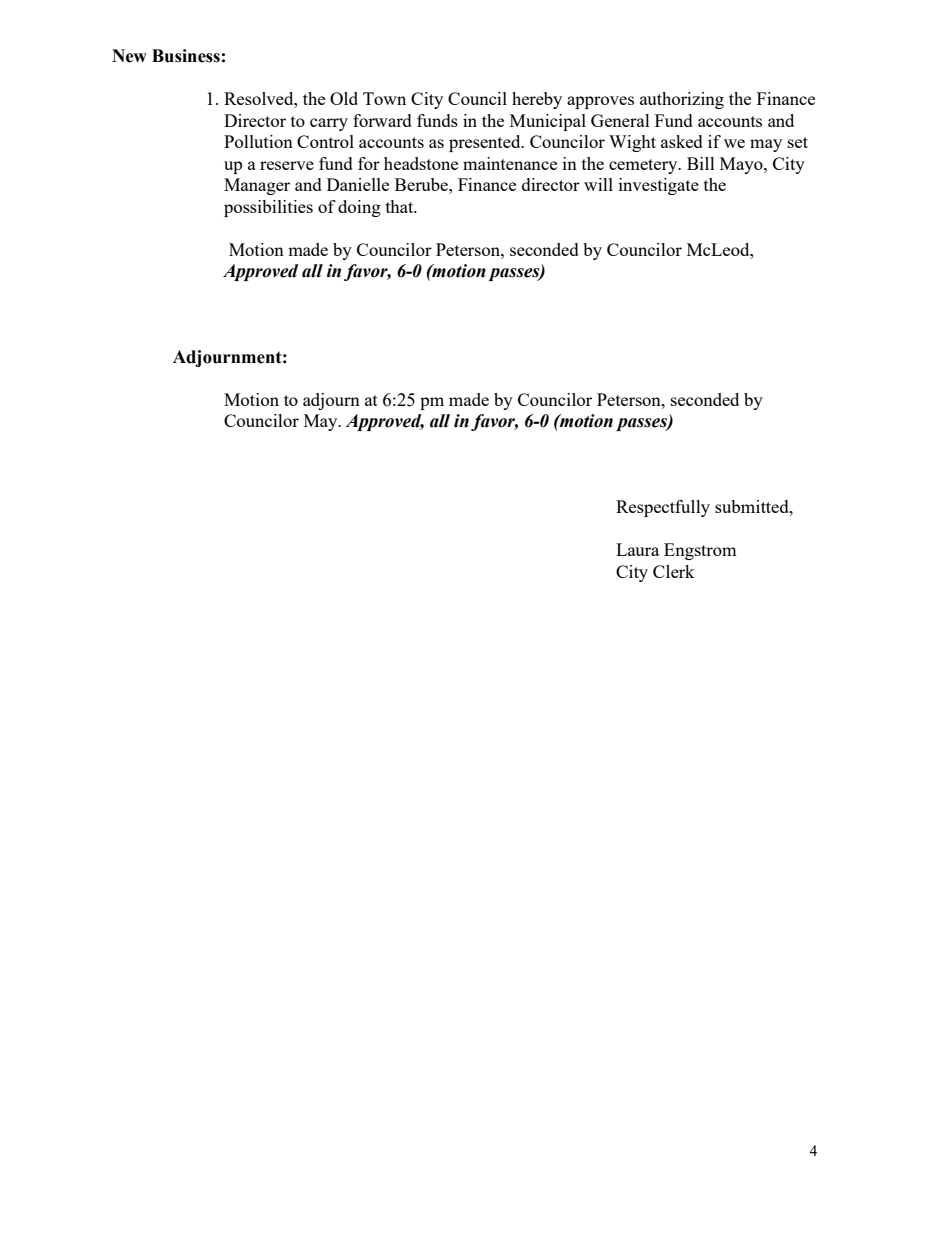 This image has height=1233, width=952. I want to click on Respectfully, so click(663, 508).
